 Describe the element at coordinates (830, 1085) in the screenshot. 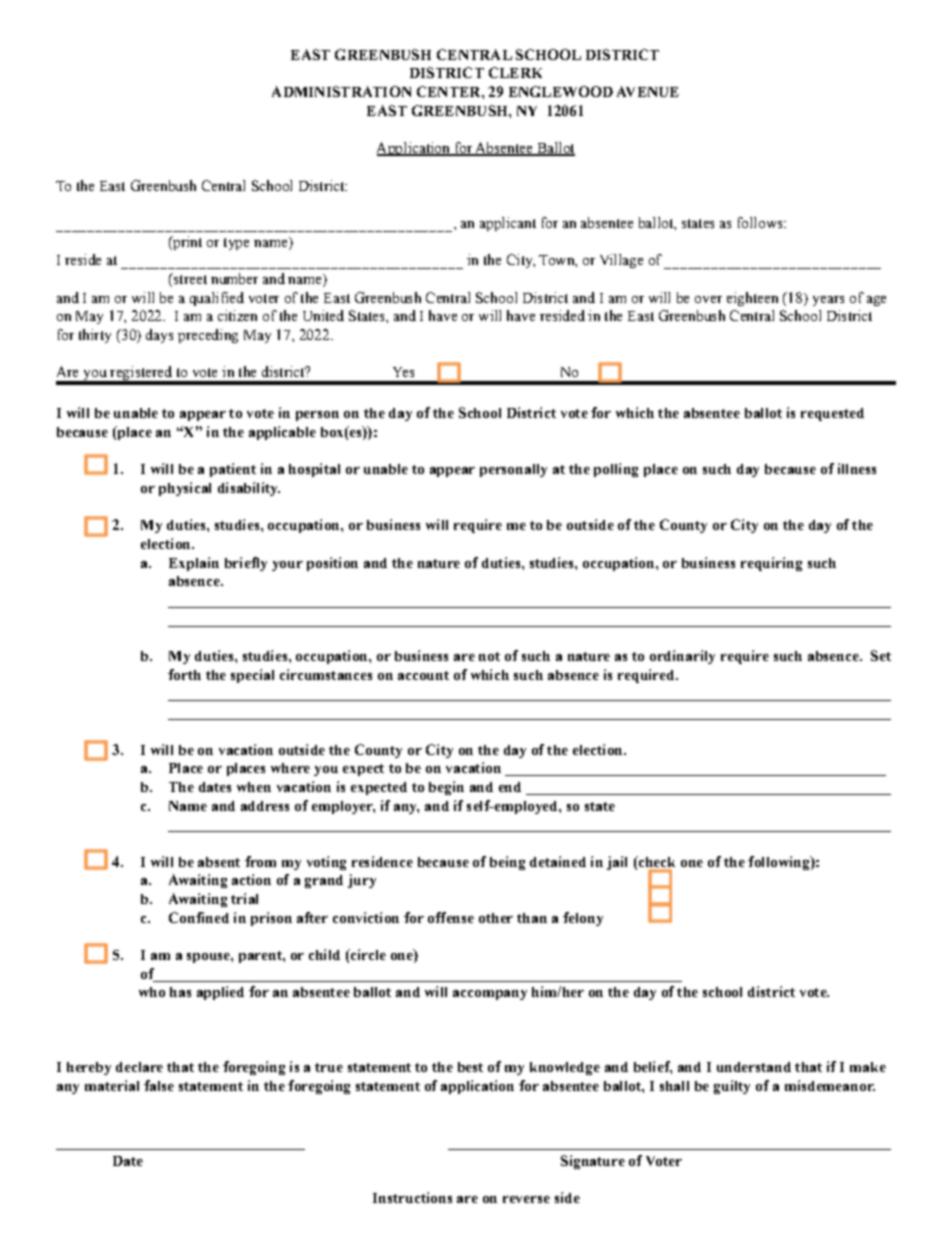

I see `misdemeanor` at that location.
